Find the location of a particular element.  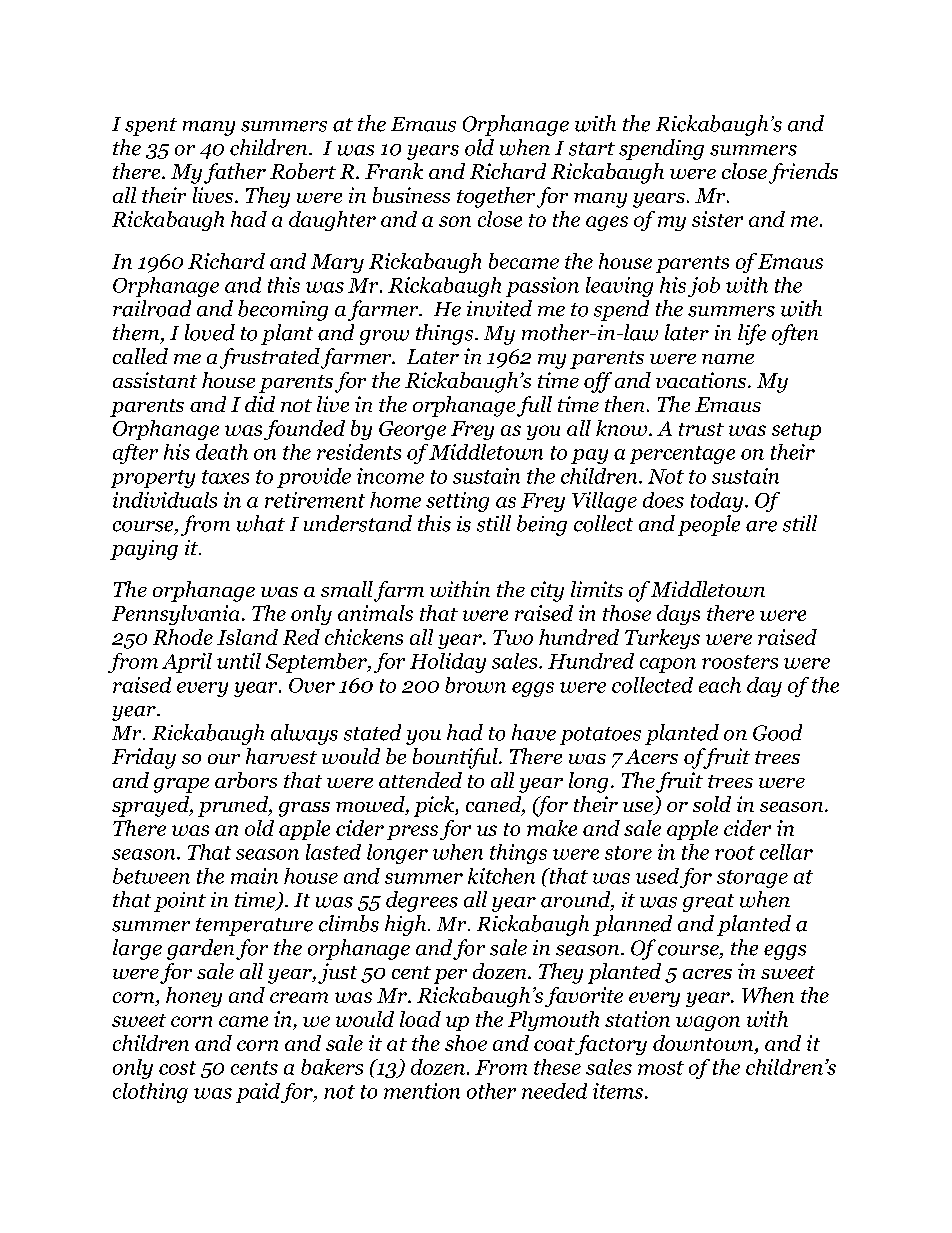

cost is located at coordinates (177, 1068).
